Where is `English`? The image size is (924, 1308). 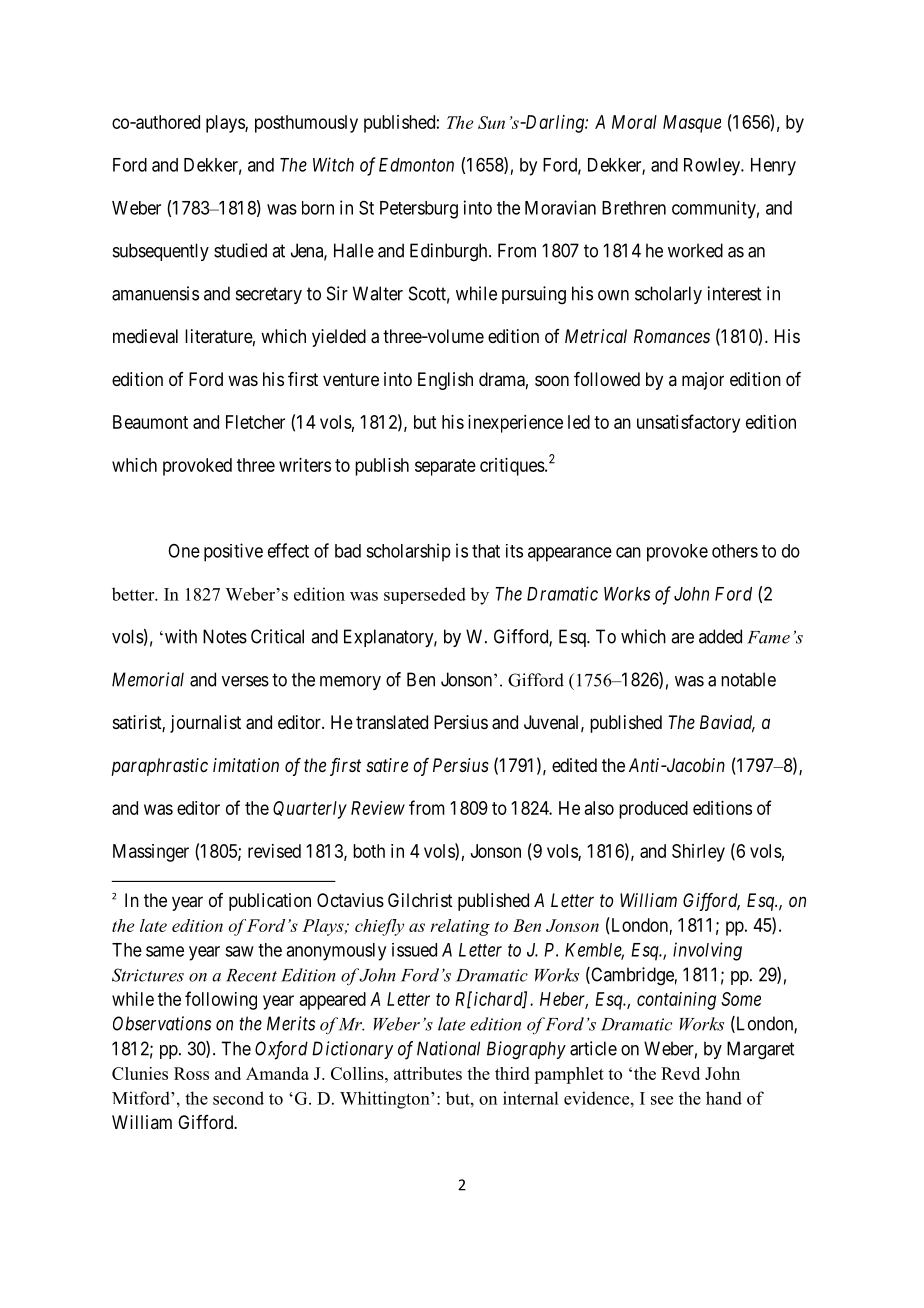
English is located at coordinates (445, 381).
